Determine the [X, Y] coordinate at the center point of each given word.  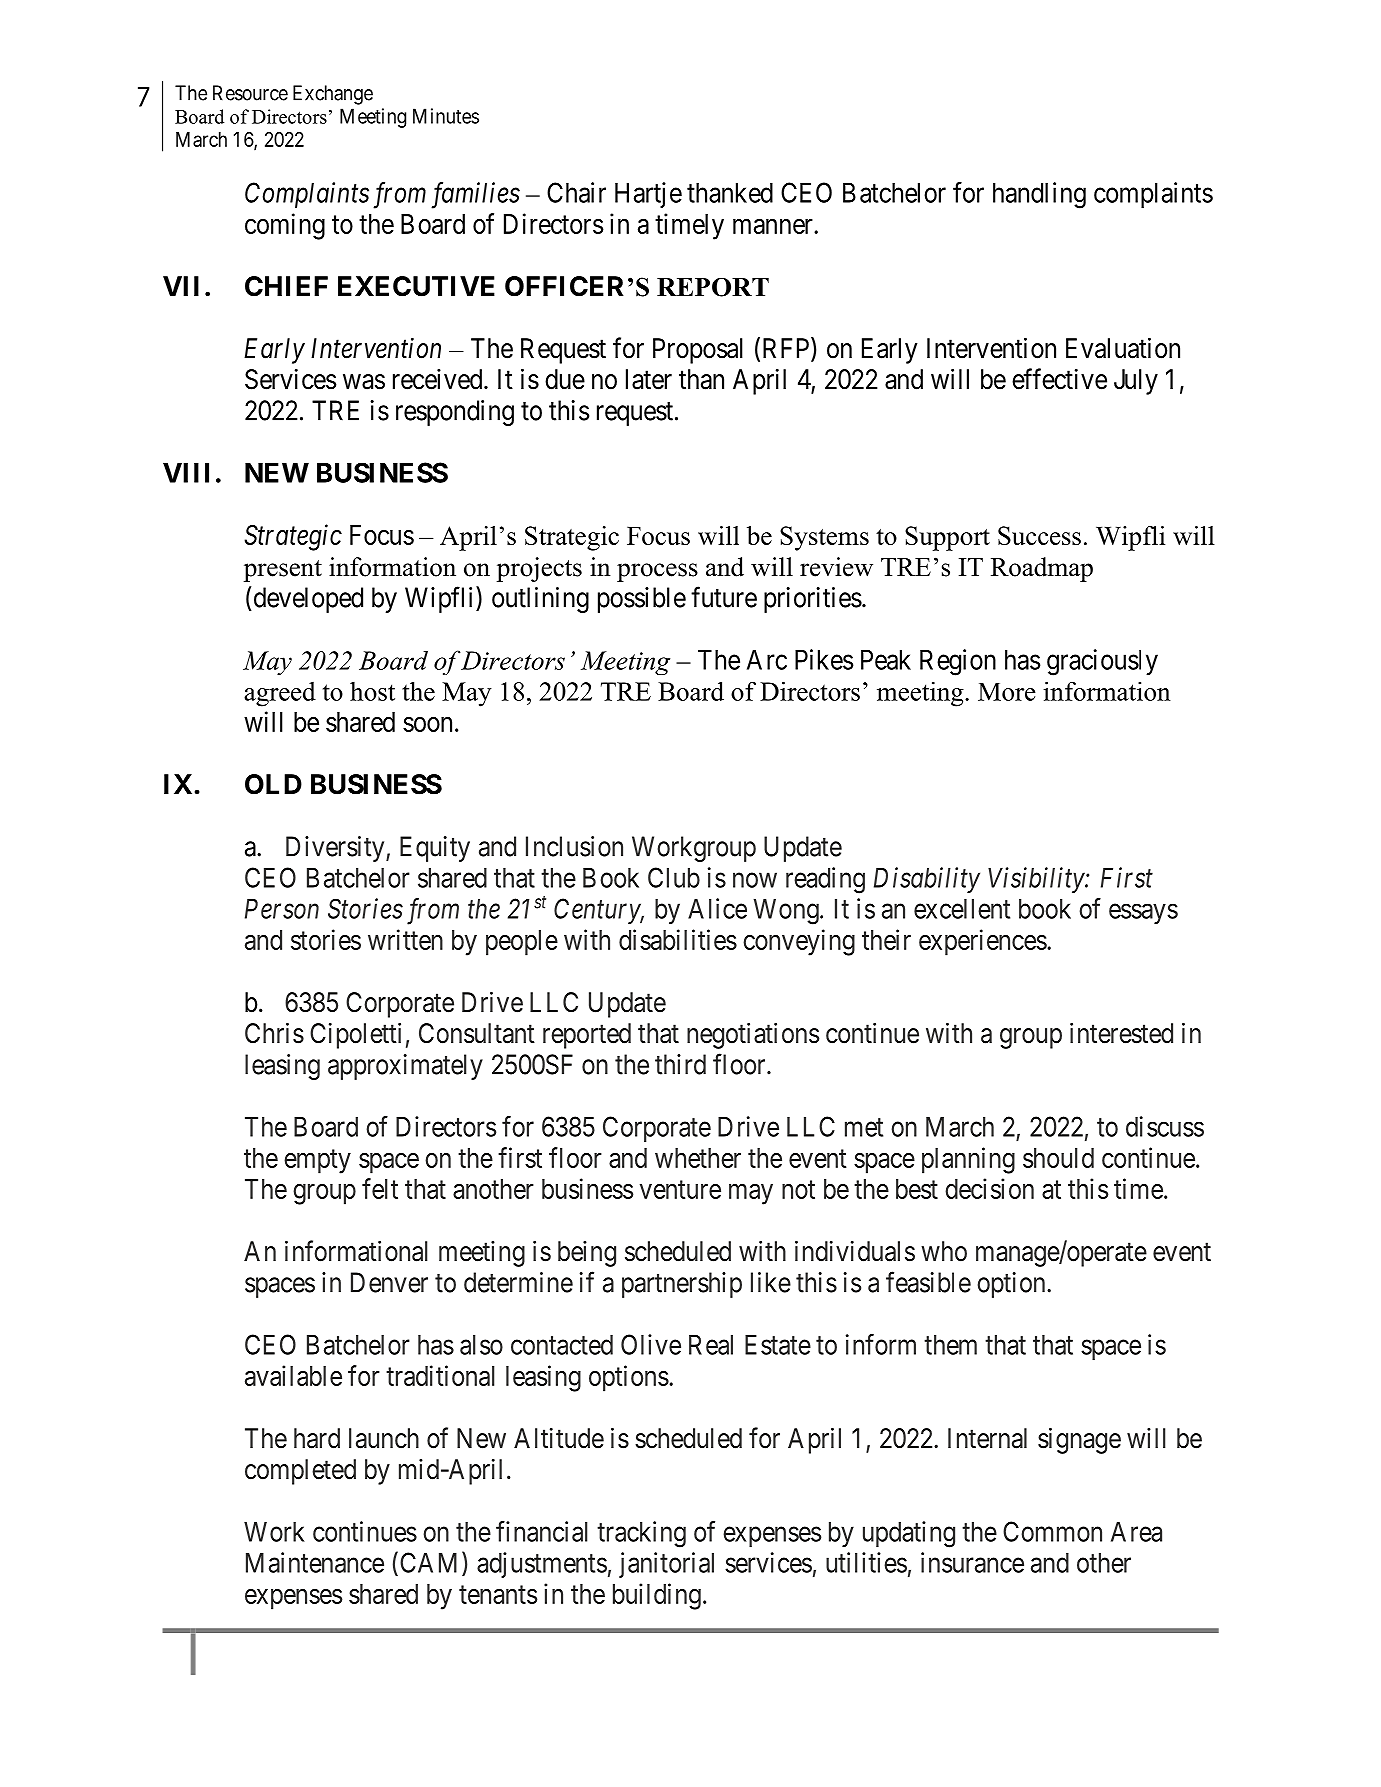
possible [642, 600]
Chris [274, 1033]
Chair [576, 192]
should [1058, 1158]
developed [308, 600]
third [680, 1064]
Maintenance [315, 1562]
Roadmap [1042, 569]
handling [1039, 195]
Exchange [333, 95]
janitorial [666, 1565]
